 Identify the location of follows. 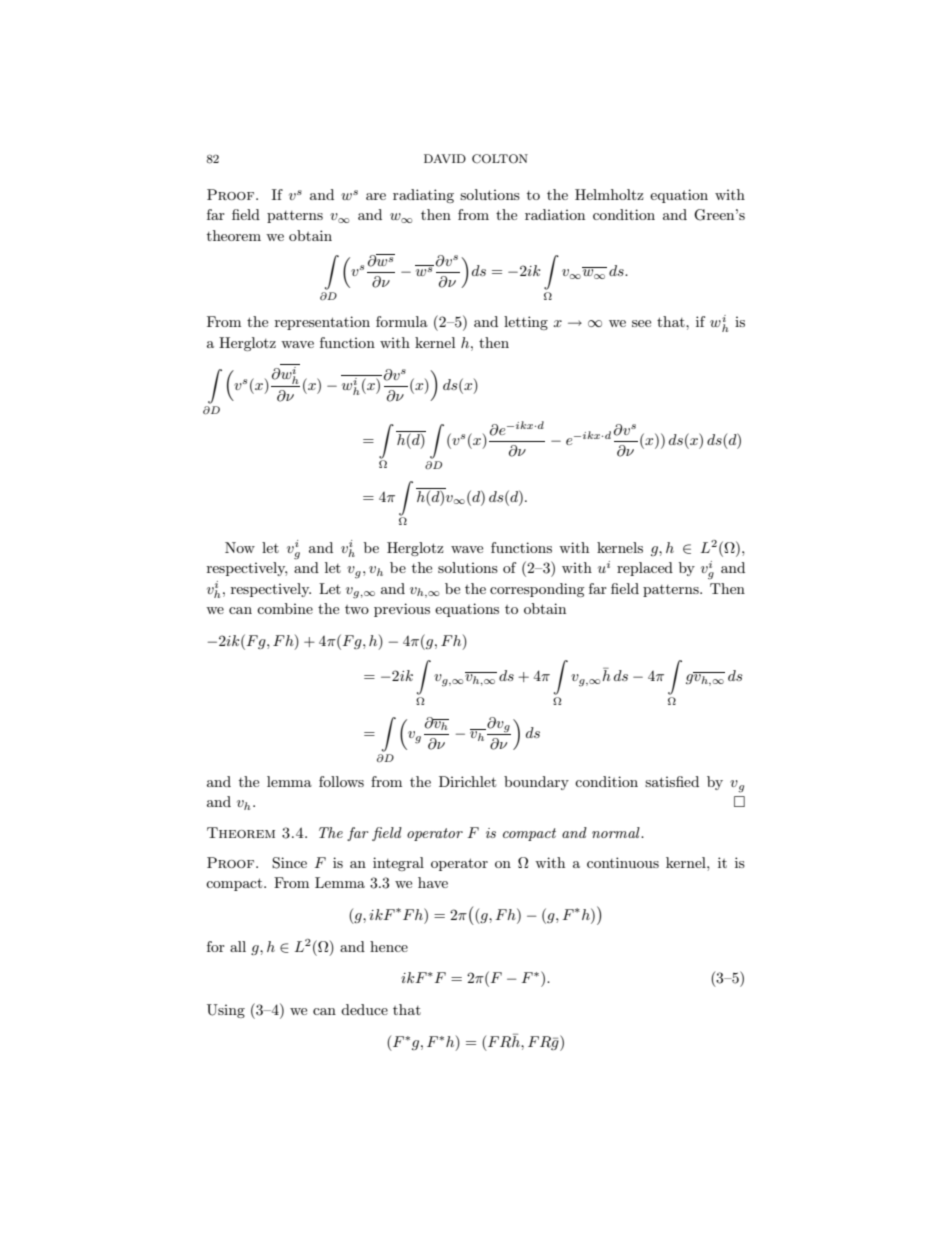
(341, 781).
